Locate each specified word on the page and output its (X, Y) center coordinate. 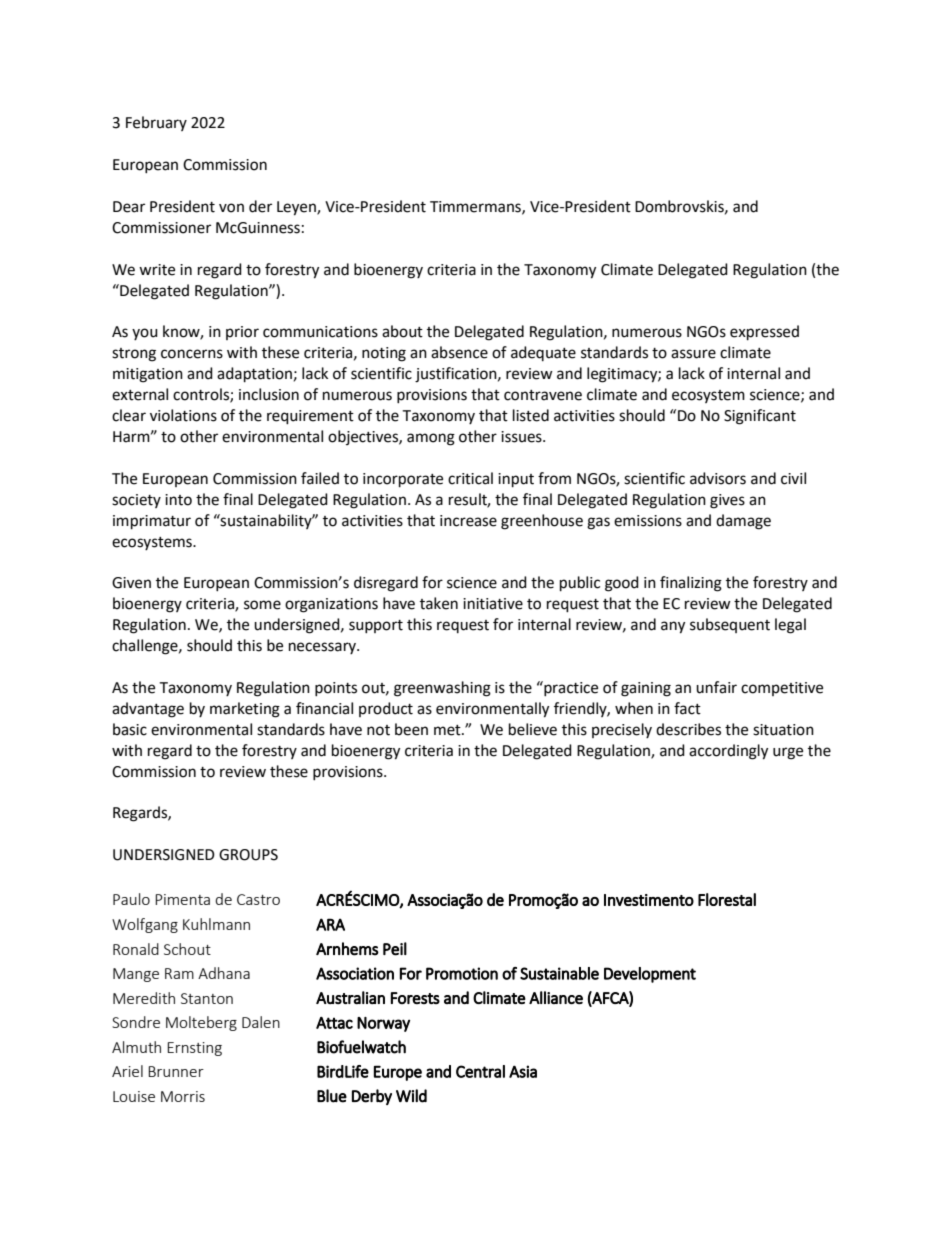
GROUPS (248, 855)
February (156, 123)
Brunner (176, 1071)
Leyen (297, 208)
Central (480, 1071)
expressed (764, 333)
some (262, 605)
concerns (192, 354)
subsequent (730, 625)
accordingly (728, 752)
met (448, 730)
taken (439, 603)
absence (459, 352)
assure (693, 354)
